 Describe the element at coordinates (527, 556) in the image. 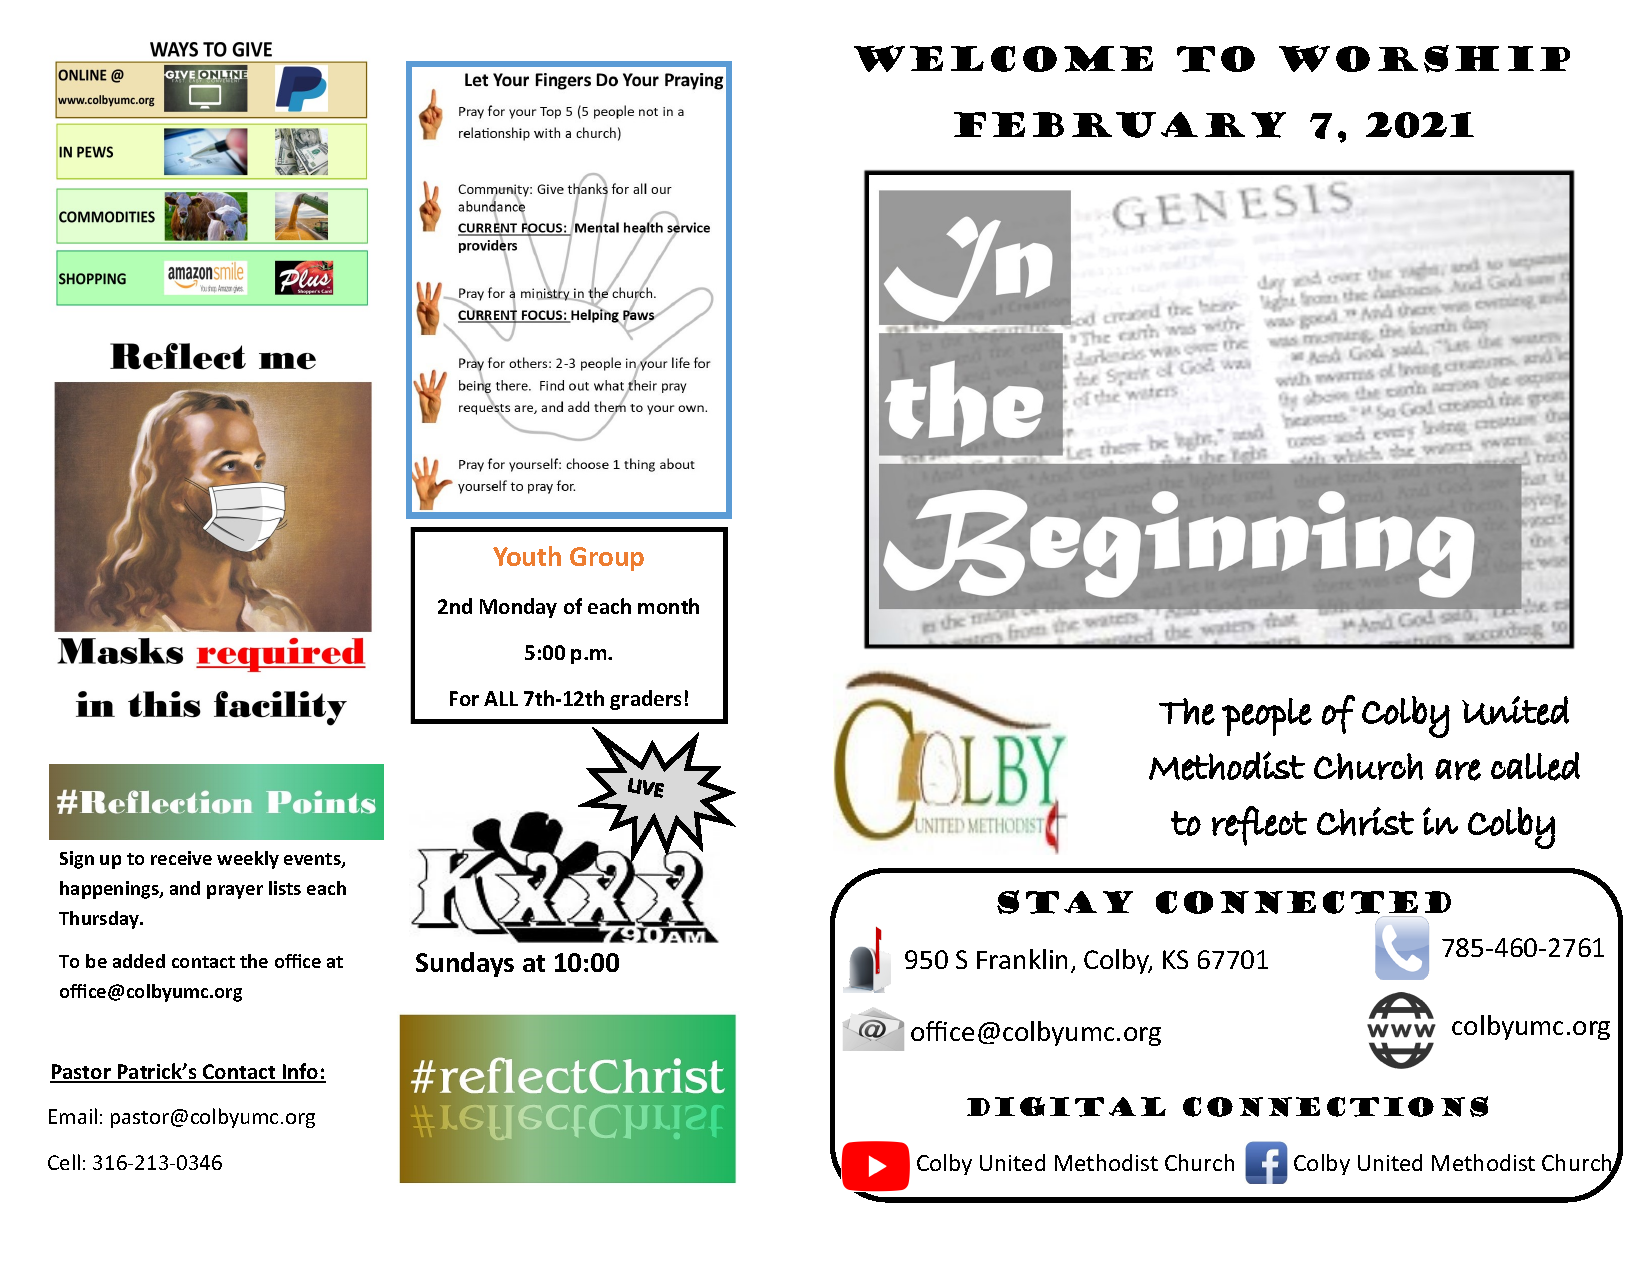

I see `Youth` at that location.
